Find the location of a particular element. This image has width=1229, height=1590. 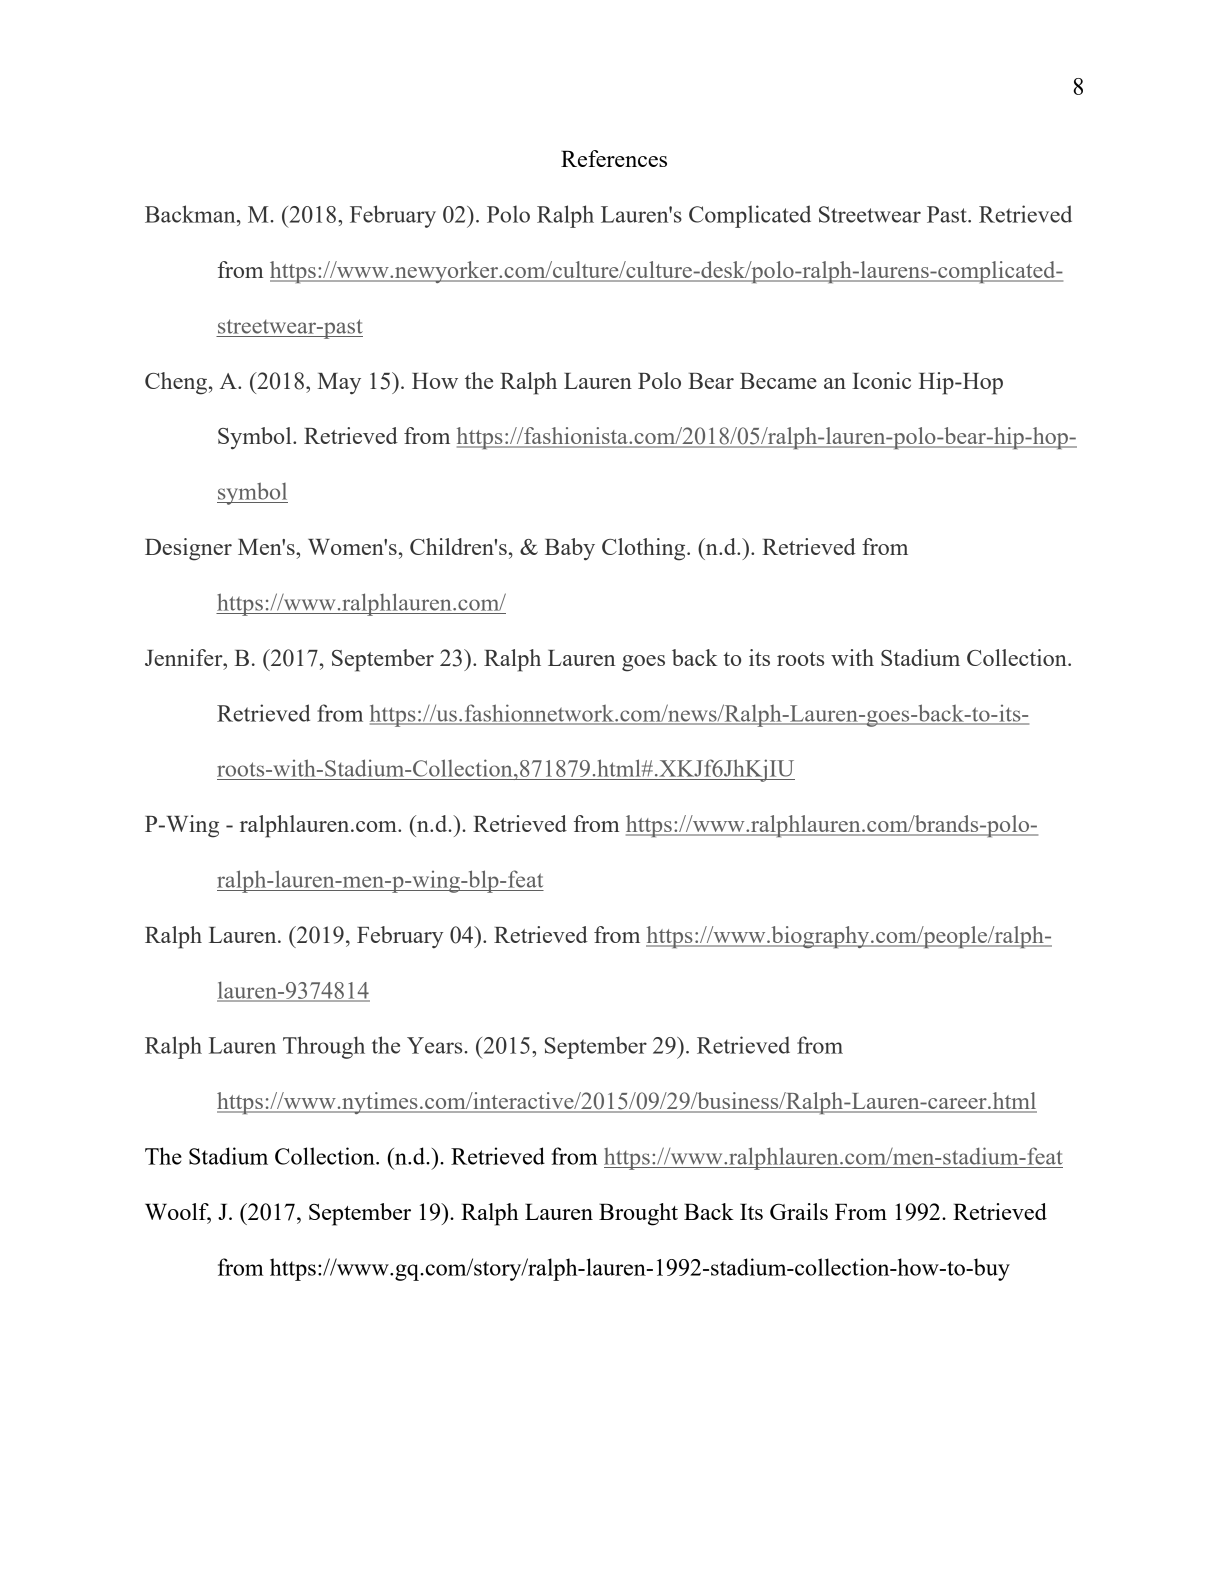

Through is located at coordinates (324, 1047).
